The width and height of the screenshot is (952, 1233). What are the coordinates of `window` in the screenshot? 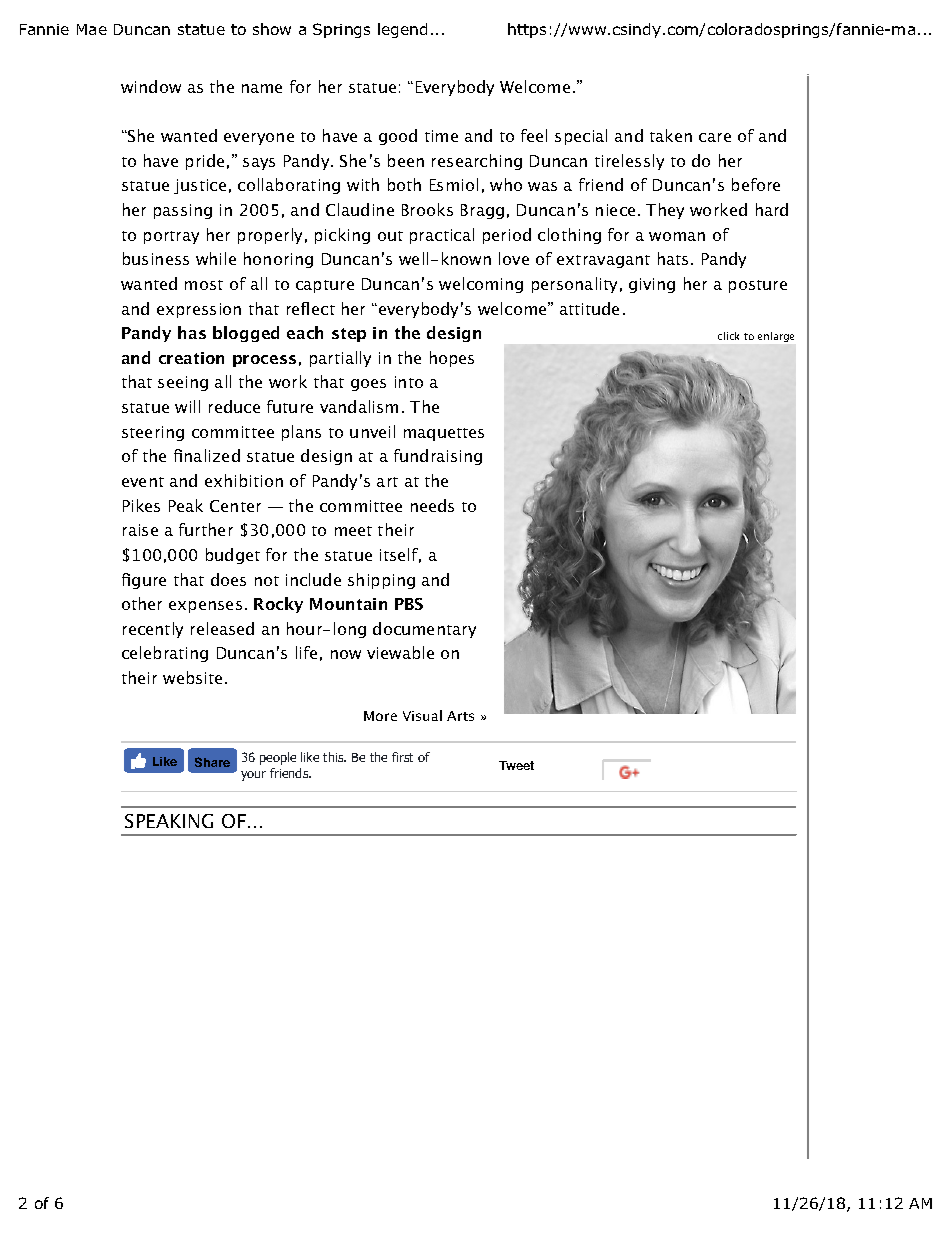 It's located at (151, 86).
